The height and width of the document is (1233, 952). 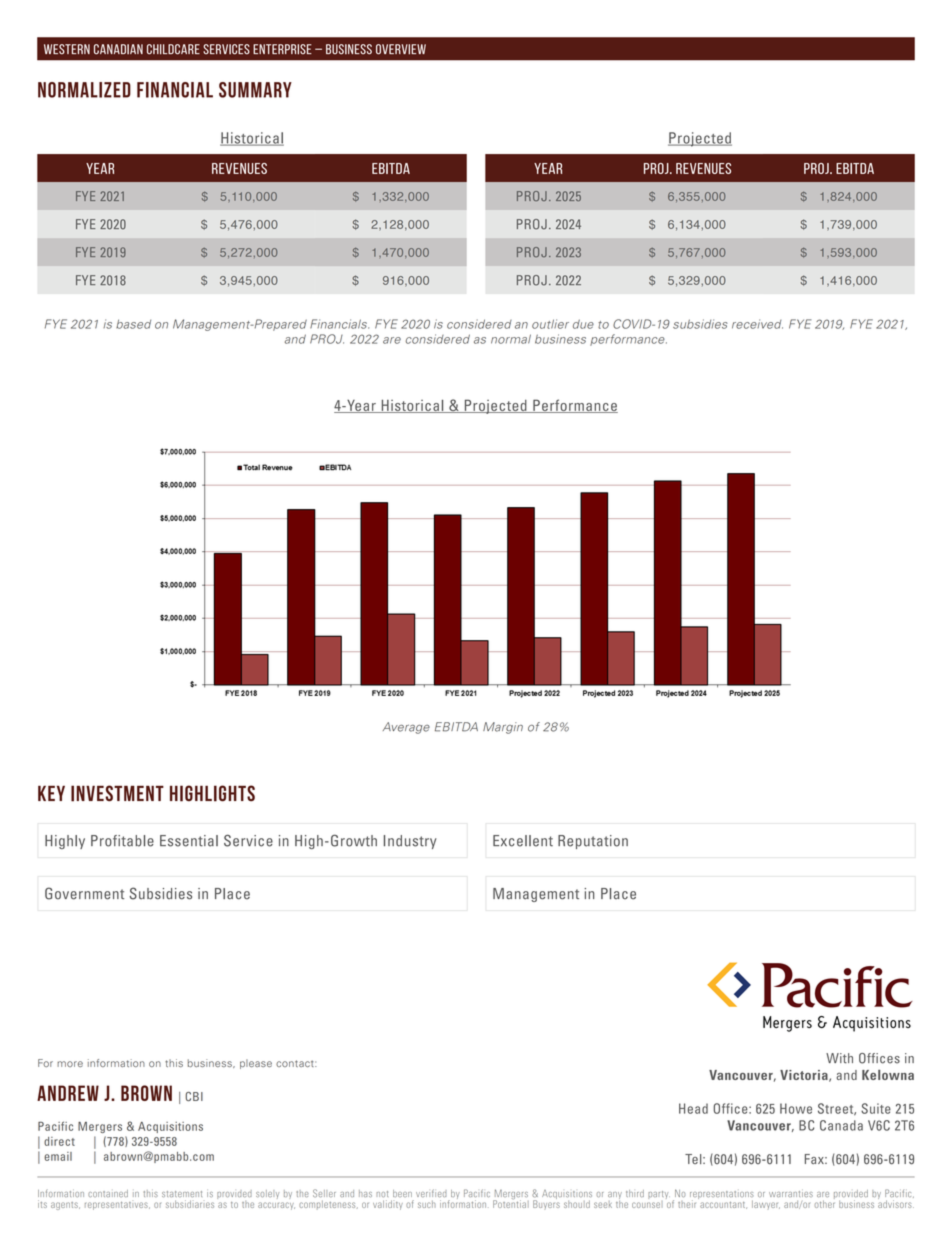 I want to click on OVERVIEW, so click(x=401, y=49).
